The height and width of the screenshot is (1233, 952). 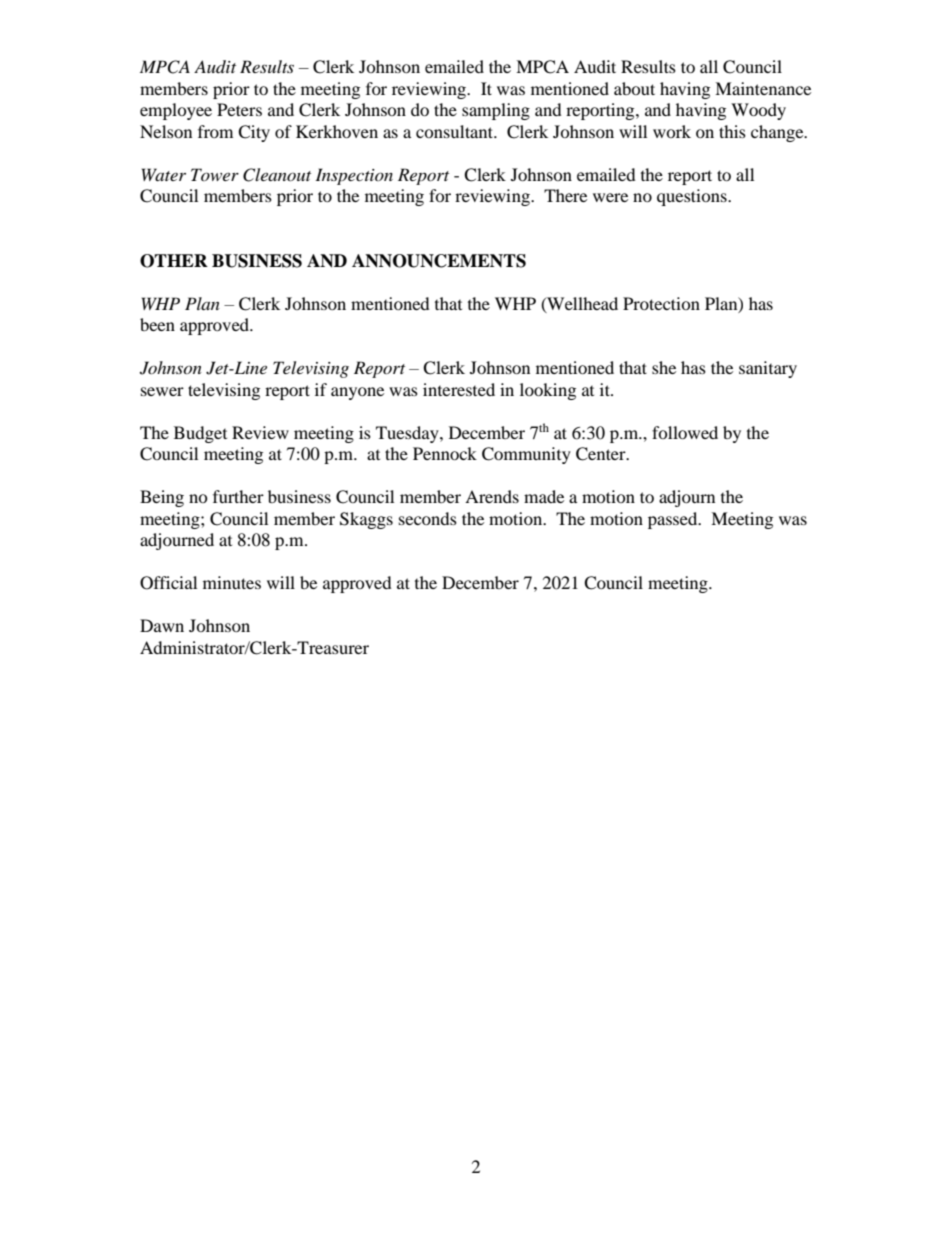 I want to click on passed, so click(x=674, y=520).
